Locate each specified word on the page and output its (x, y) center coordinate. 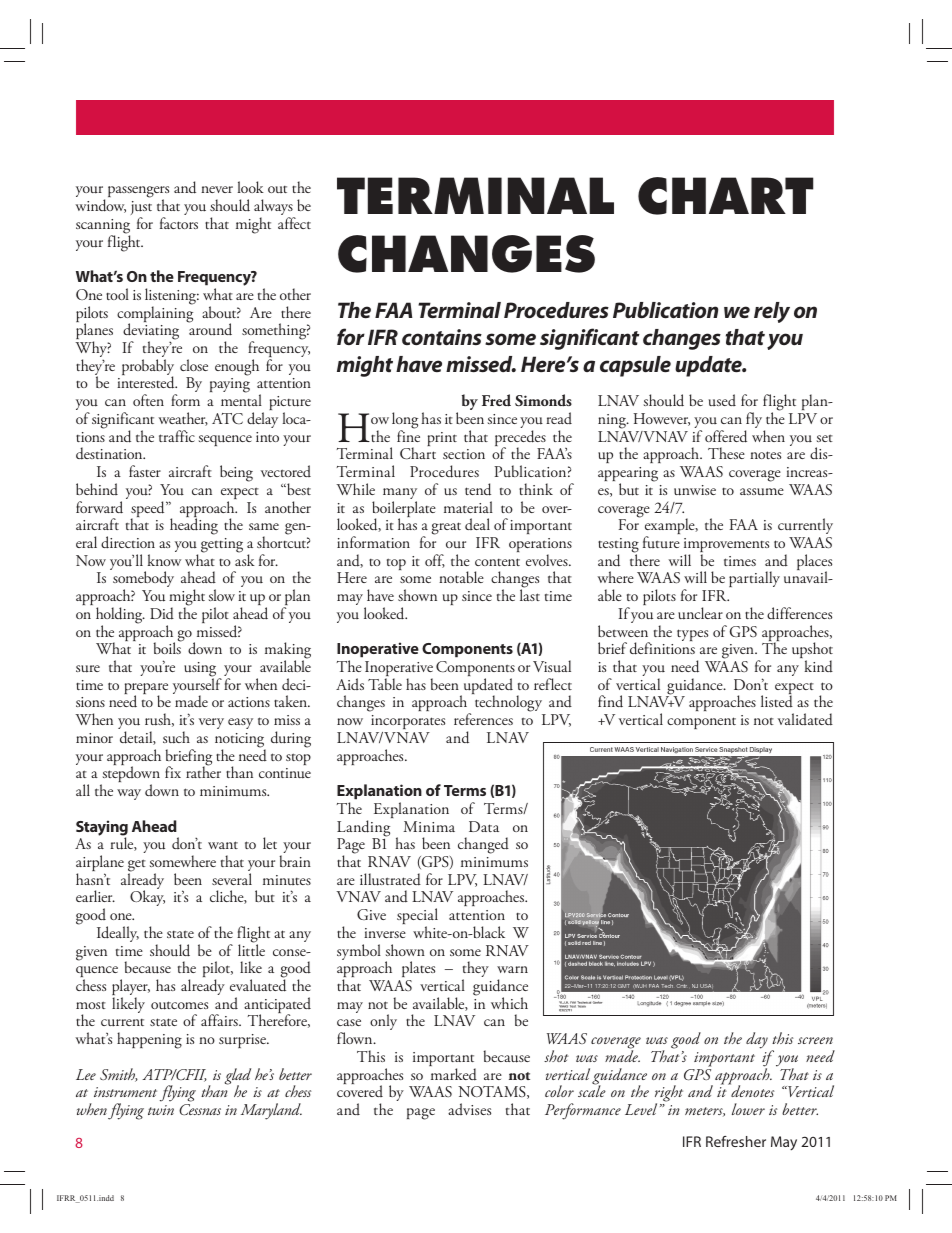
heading (194, 526)
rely (772, 312)
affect (294, 223)
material (468, 507)
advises (469, 1109)
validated (805, 719)
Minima (429, 826)
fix (173, 772)
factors (179, 223)
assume (762, 492)
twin (161, 1110)
